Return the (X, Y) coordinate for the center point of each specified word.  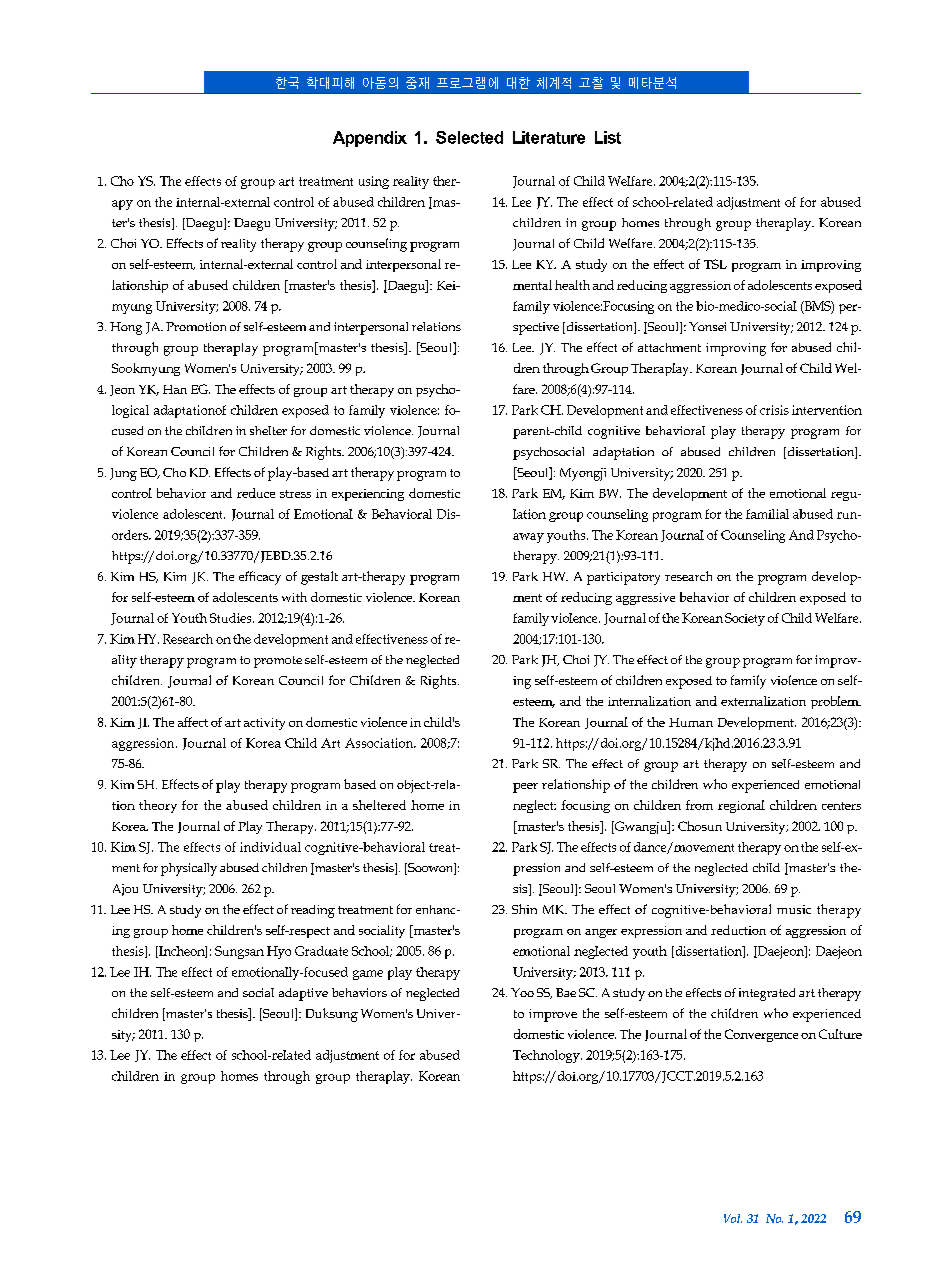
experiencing (368, 495)
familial (767, 514)
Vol (733, 1218)
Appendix (370, 139)
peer (525, 788)
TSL (715, 264)
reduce (256, 493)
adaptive (303, 994)
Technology (547, 1056)
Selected (469, 137)
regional (741, 806)
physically (189, 869)
